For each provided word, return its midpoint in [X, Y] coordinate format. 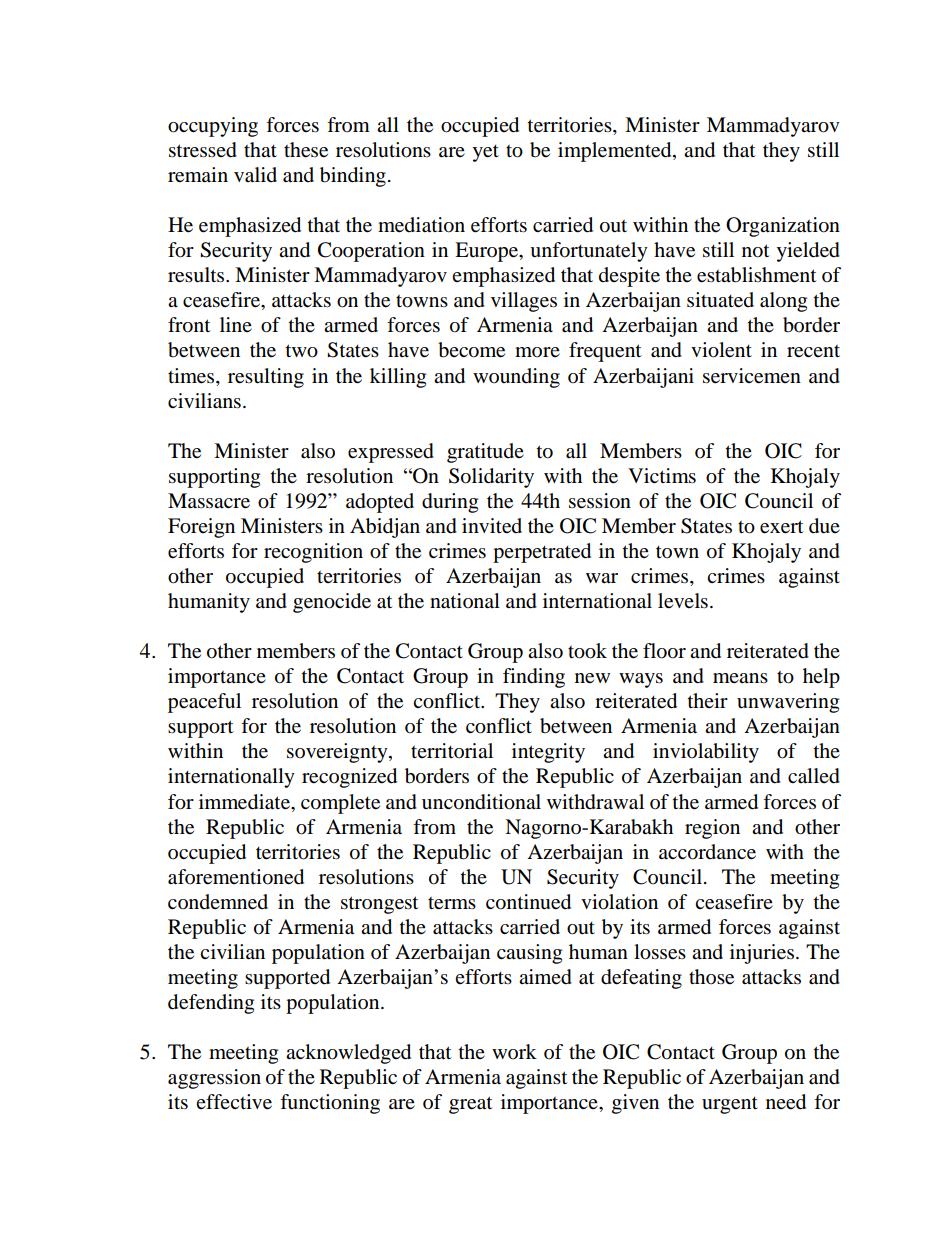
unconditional [481, 802]
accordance [707, 852]
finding [534, 678]
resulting [266, 378]
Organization [783, 227]
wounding [516, 378]
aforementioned [236, 877]
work [514, 1052]
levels [683, 601]
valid [255, 175]
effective [234, 1102]
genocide [332, 603]
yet [485, 153]
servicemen [752, 376]
